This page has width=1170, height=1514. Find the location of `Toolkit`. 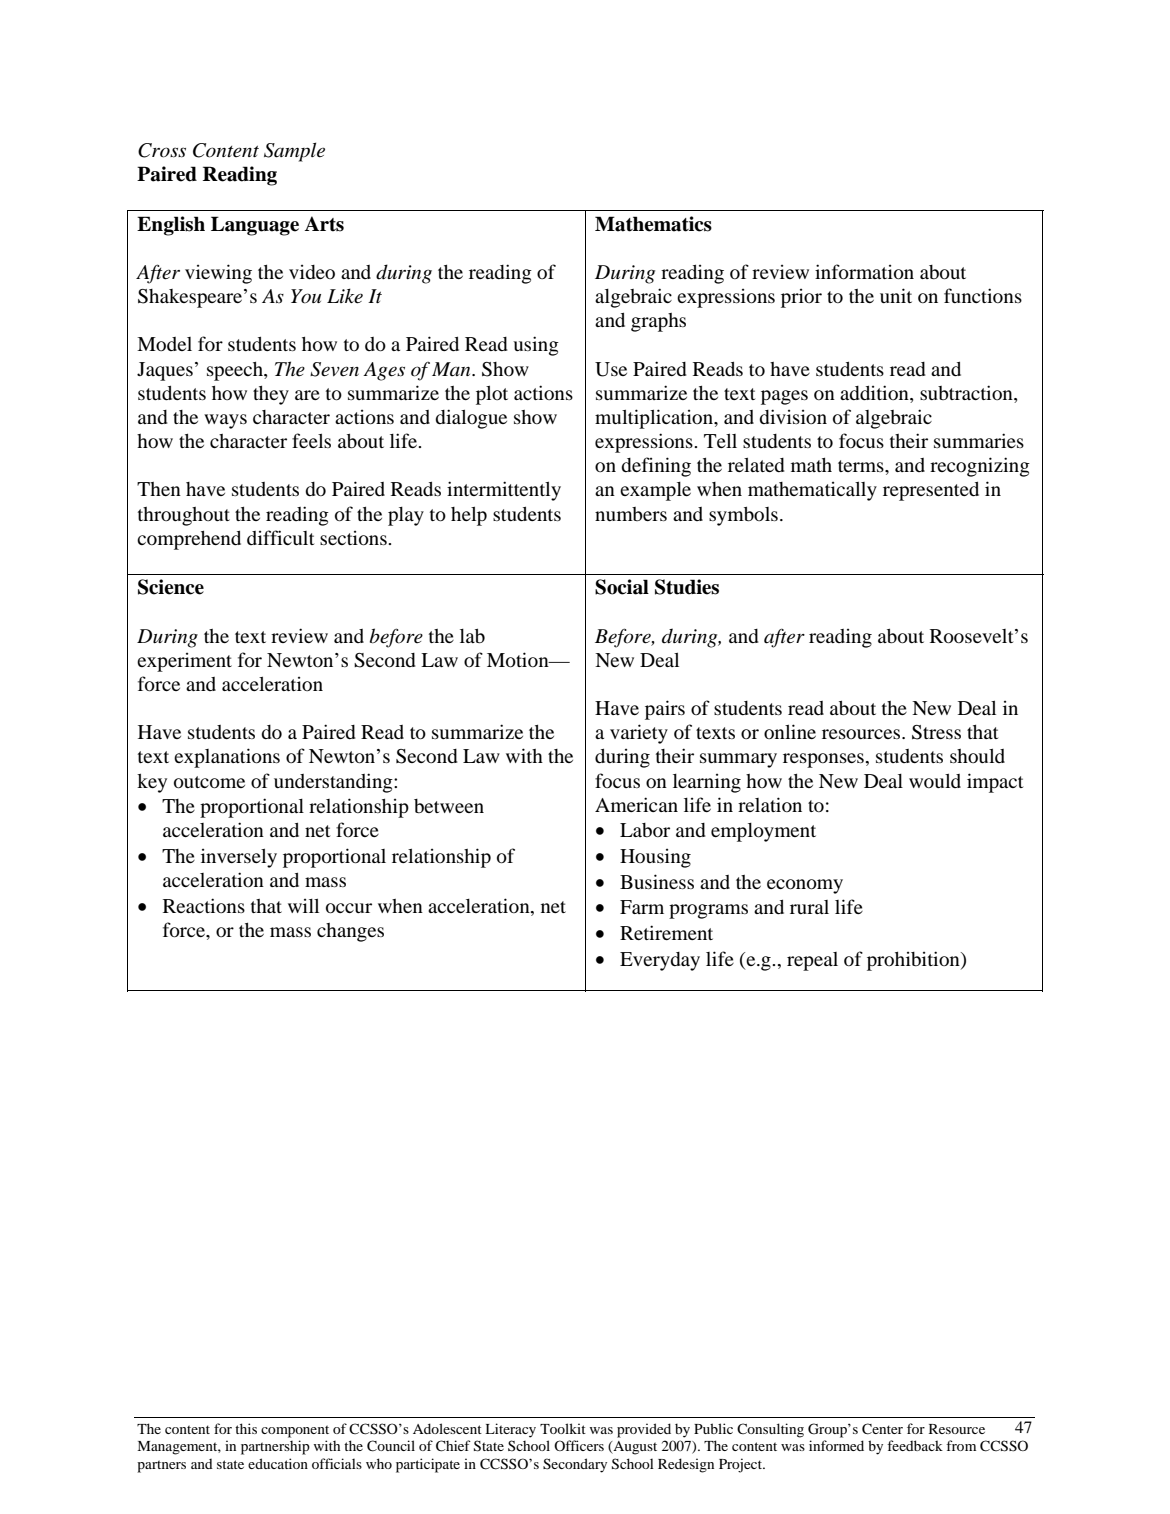

Toolkit is located at coordinates (563, 1428).
